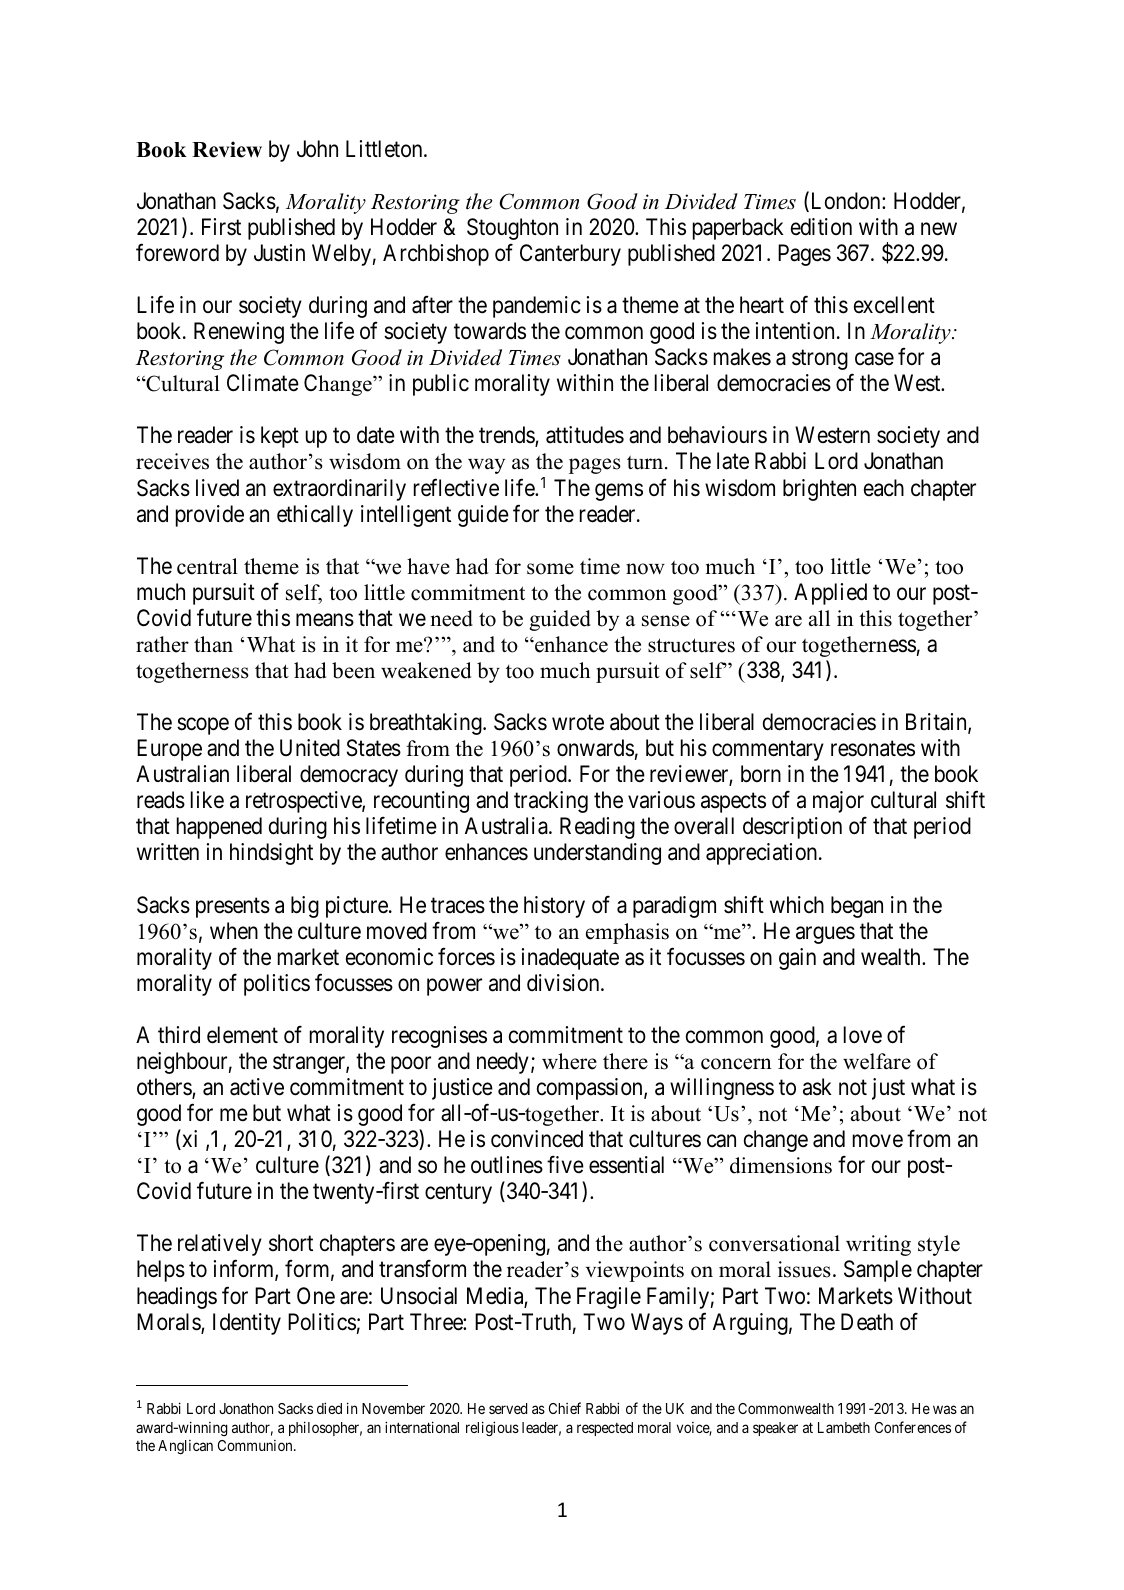  Describe the element at coordinates (821, 227) in the document. I see `edition` at that location.
